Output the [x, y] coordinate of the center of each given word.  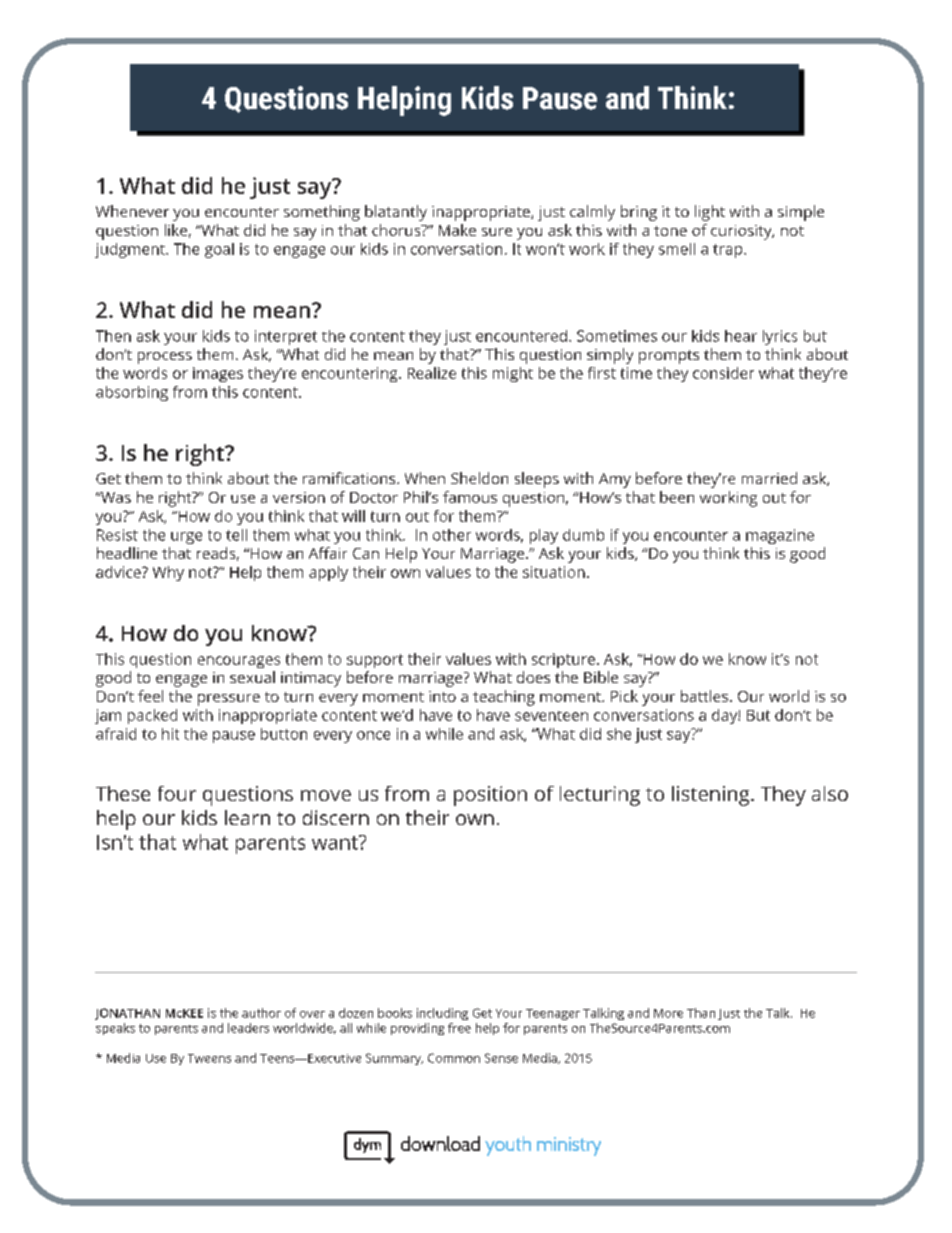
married [769, 478]
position [490, 796]
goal [219, 250]
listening [712, 796]
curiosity [742, 232]
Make [457, 230]
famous [470, 497]
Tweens [209, 1058]
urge [186, 538]
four [177, 793]
